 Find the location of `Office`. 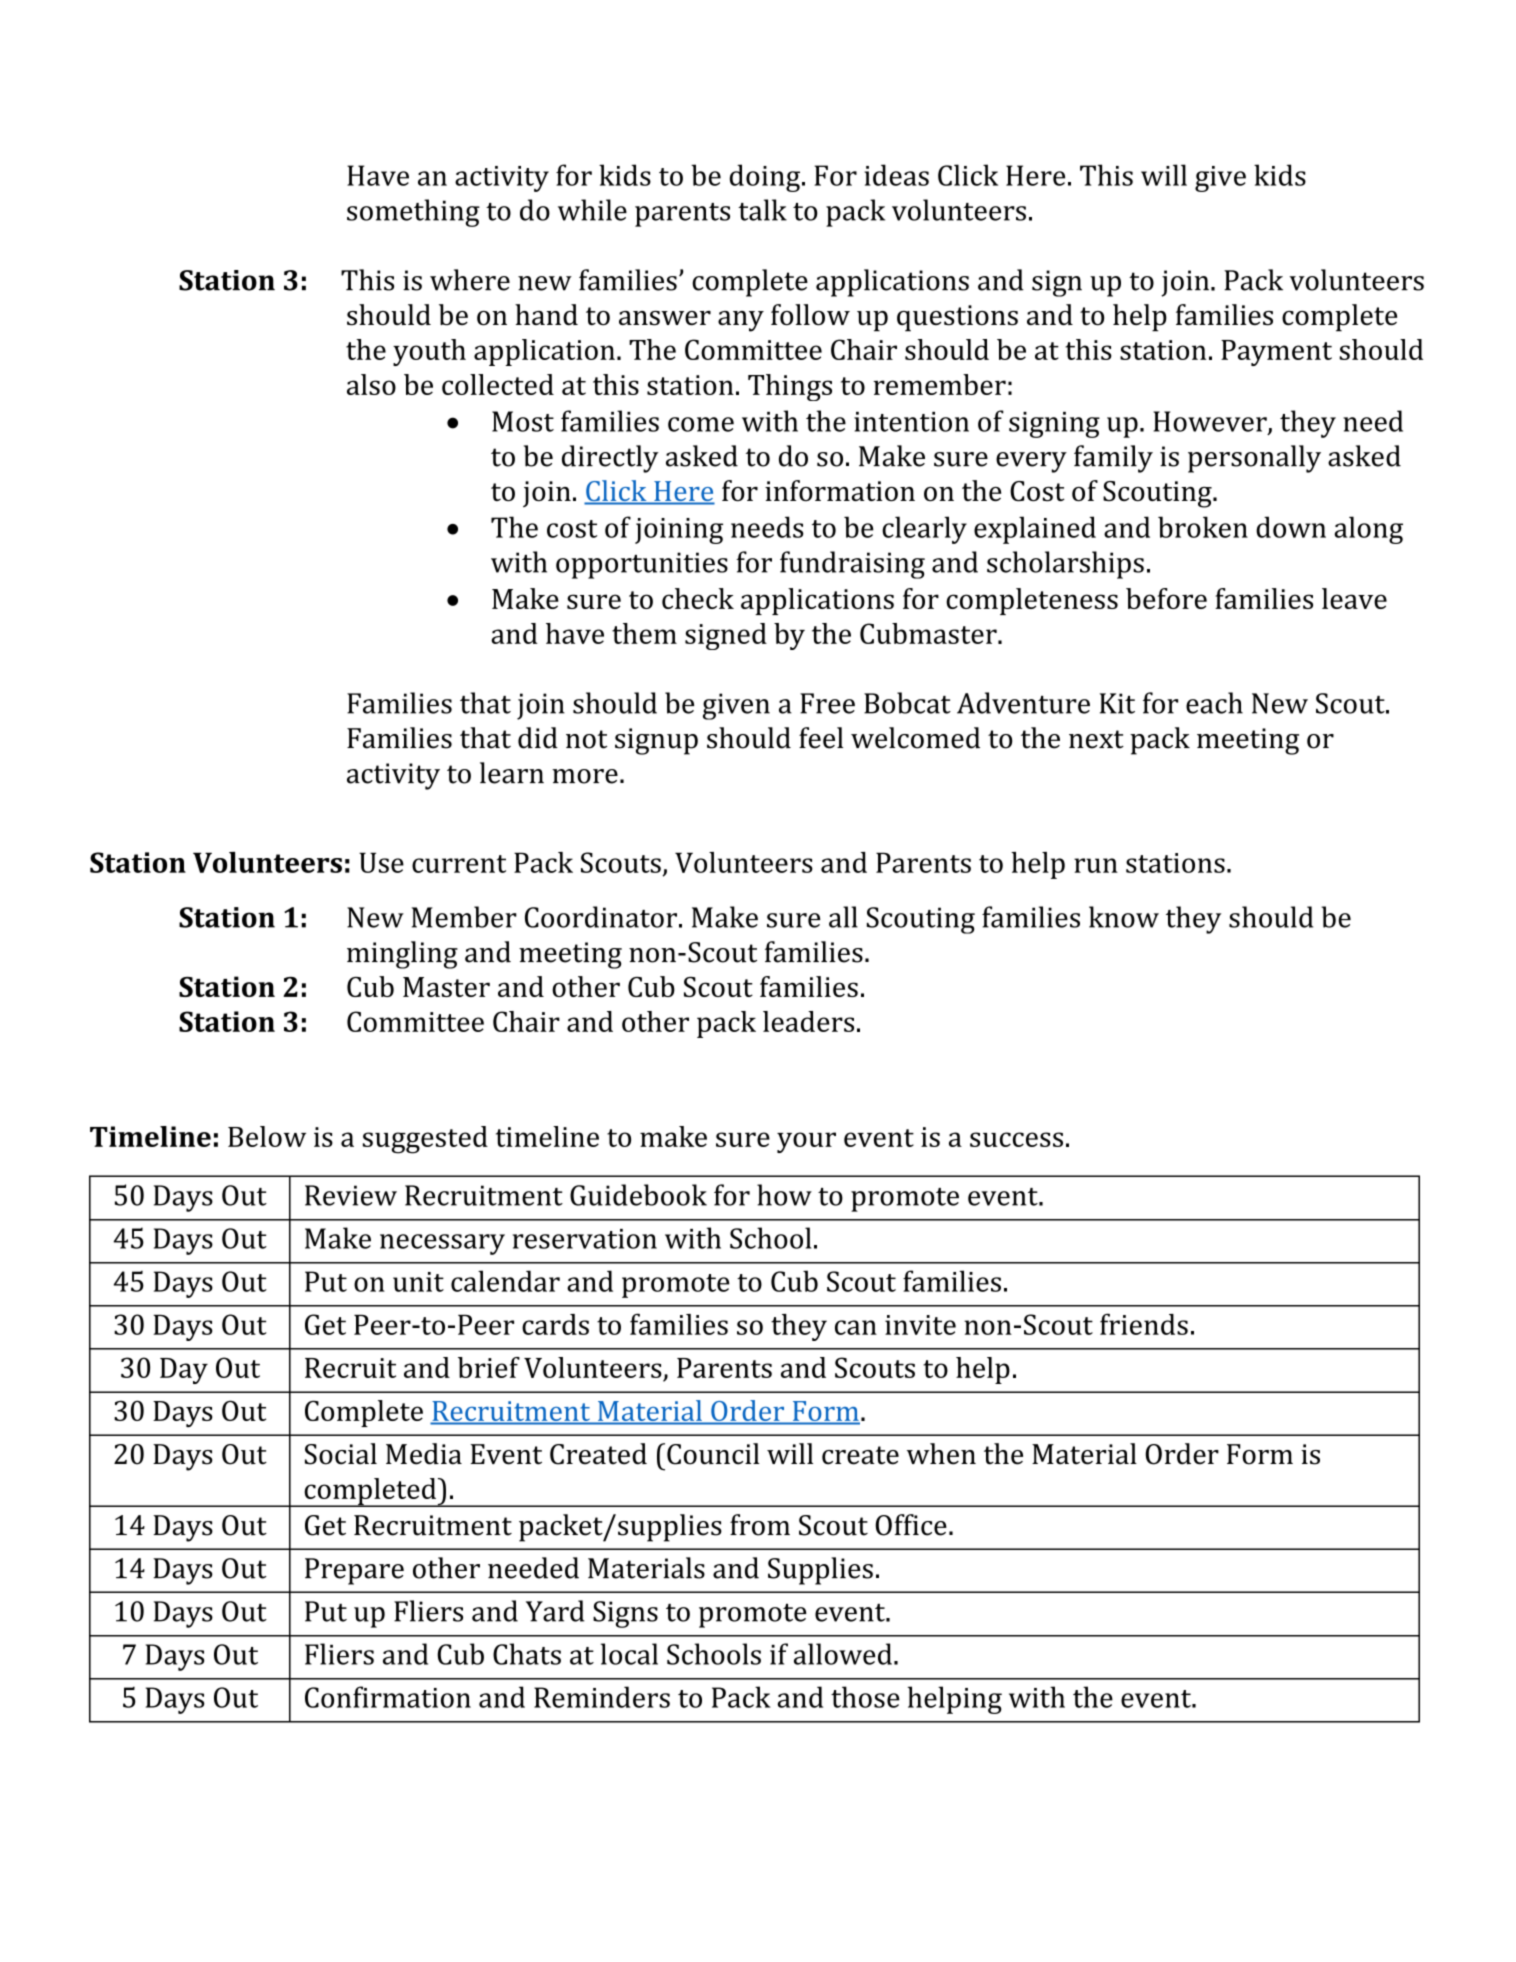

Office is located at coordinates (911, 1525).
